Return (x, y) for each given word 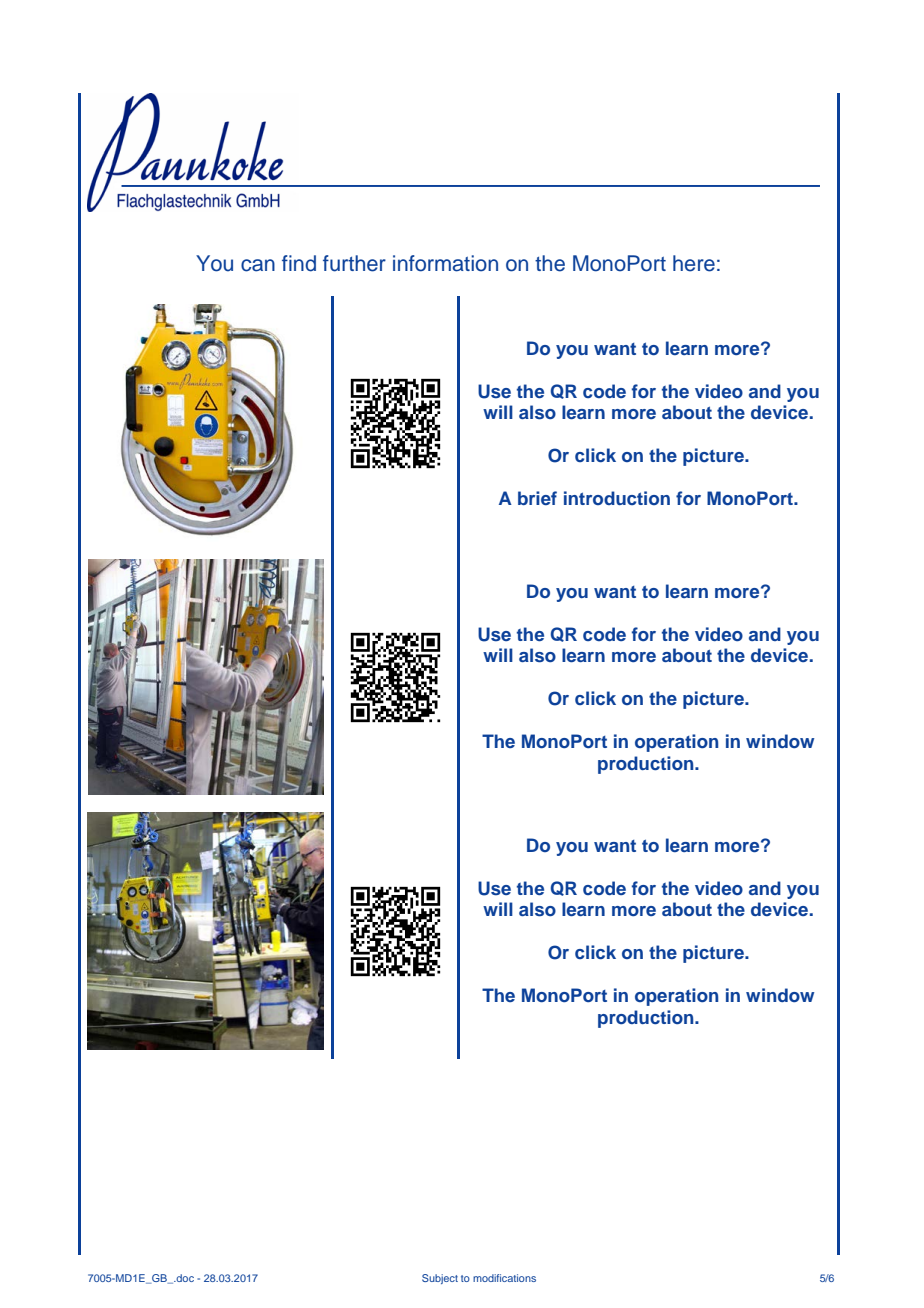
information (445, 263)
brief (537, 498)
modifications (504, 1278)
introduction (617, 498)
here (694, 263)
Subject (440, 1279)
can (258, 265)
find (299, 263)
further (354, 263)
